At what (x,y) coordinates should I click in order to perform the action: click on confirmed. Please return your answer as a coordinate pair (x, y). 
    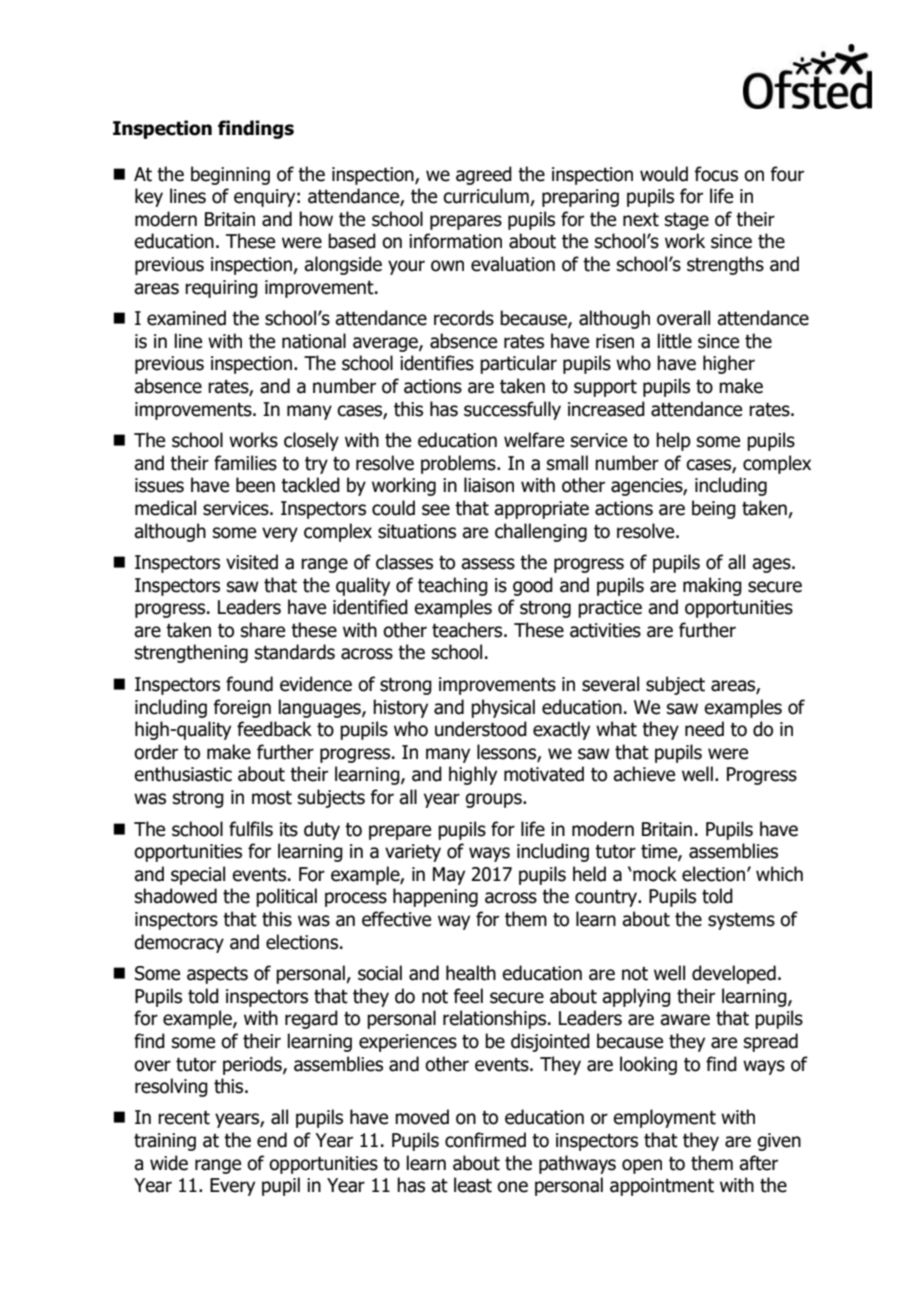
    Looking at the image, I should click on (485, 1140).
